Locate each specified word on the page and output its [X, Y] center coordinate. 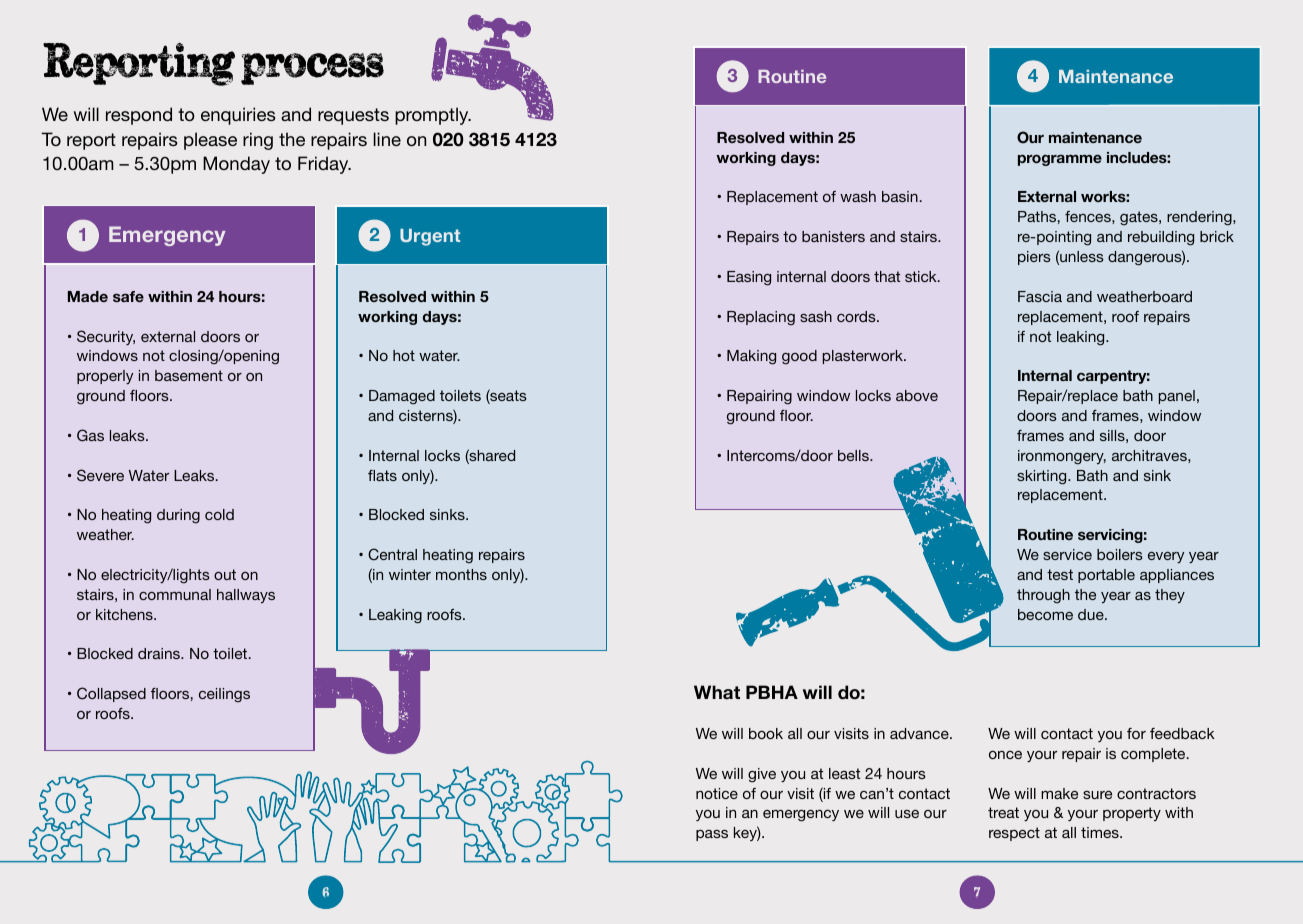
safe [128, 296]
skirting [1043, 477]
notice [717, 793]
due [1092, 614]
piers [1034, 258]
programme [1060, 160]
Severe [100, 475]
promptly [433, 116]
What [717, 692]
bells [854, 455]
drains [160, 653]
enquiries [238, 116]
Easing [749, 278]
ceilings [224, 695]
